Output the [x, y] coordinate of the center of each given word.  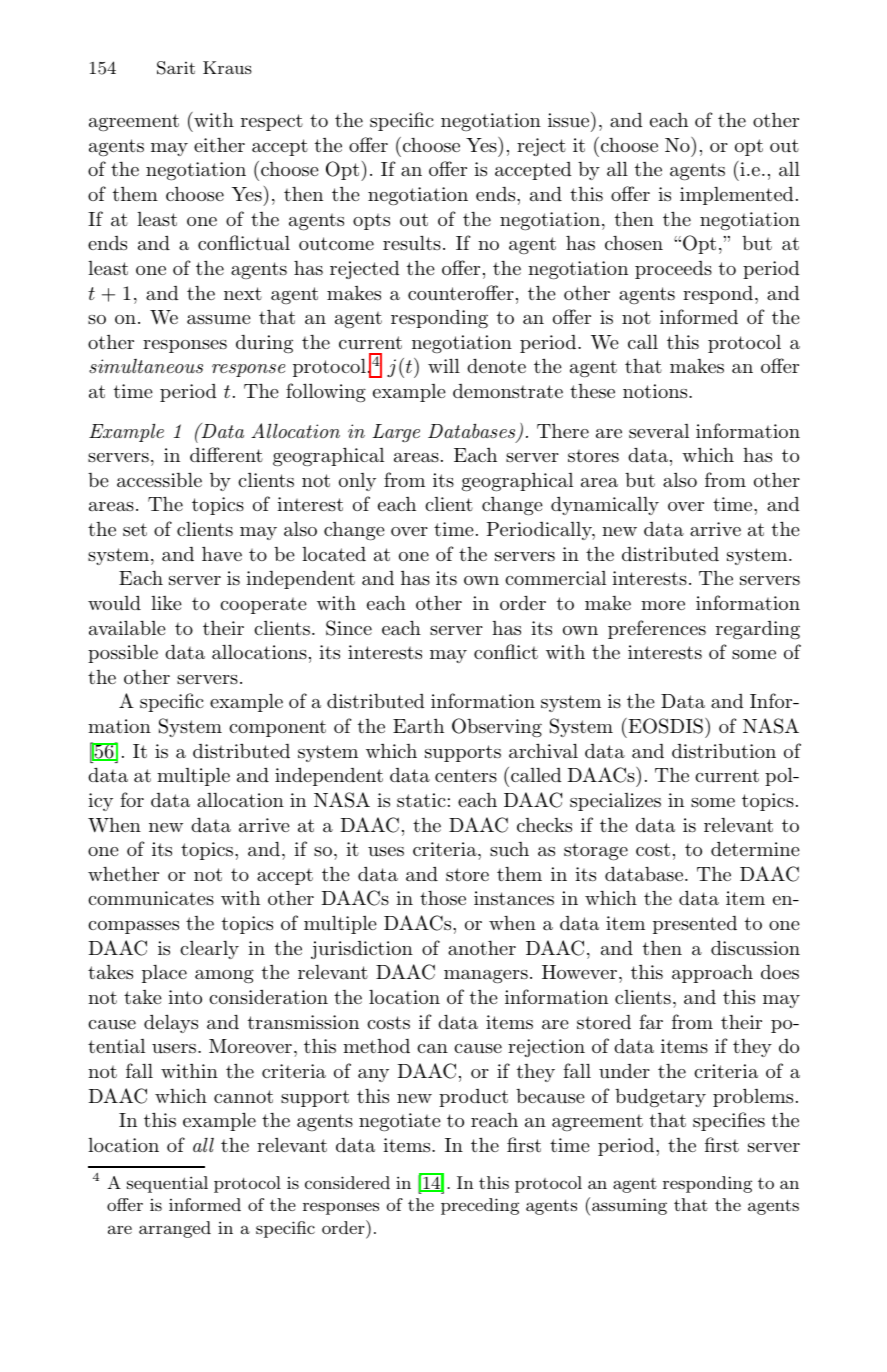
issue [570, 119]
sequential [167, 1184]
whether [123, 874]
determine [755, 848]
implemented [737, 196]
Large [396, 433]
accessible [159, 480]
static [421, 800]
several [659, 431]
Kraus [227, 67]
